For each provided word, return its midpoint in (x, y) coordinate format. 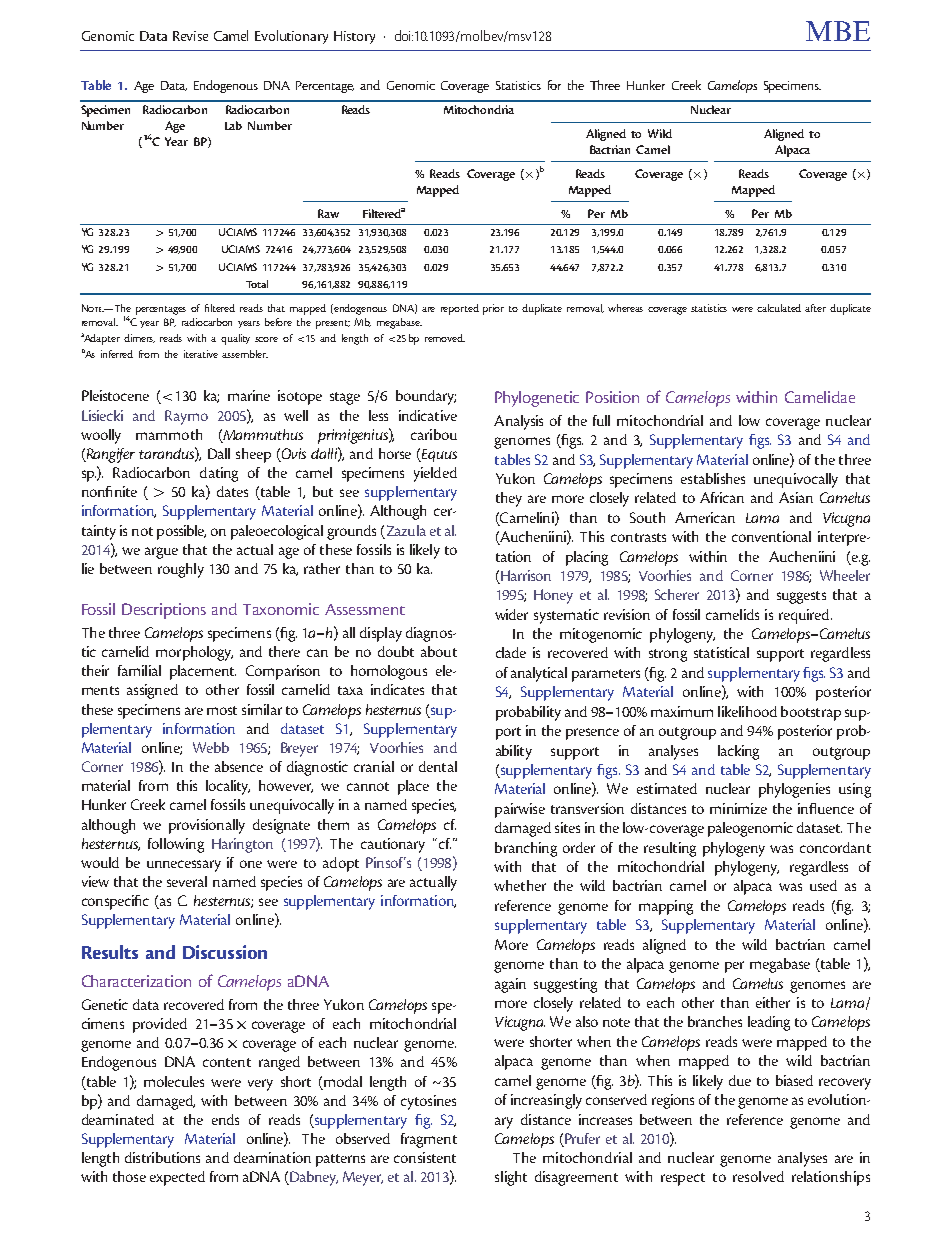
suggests (801, 597)
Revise (190, 36)
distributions (162, 1157)
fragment (429, 1140)
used (823, 885)
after (815, 308)
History (354, 37)
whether (520, 885)
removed (445, 338)
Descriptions (164, 611)
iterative (201, 354)
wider (511, 614)
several (187, 881)
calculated (779, 308)
